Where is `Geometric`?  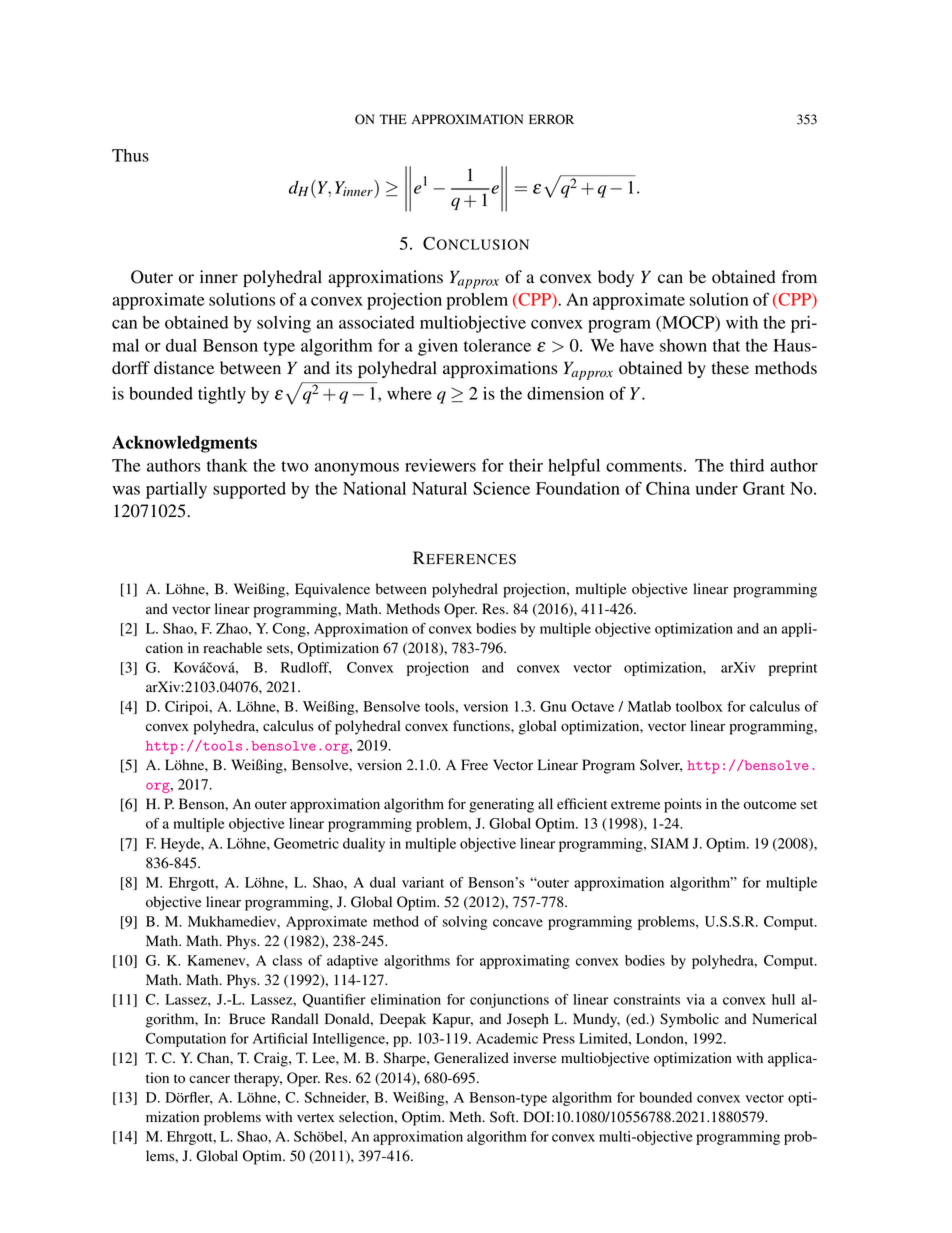 Geometric is located at coordinates (306, 843).
